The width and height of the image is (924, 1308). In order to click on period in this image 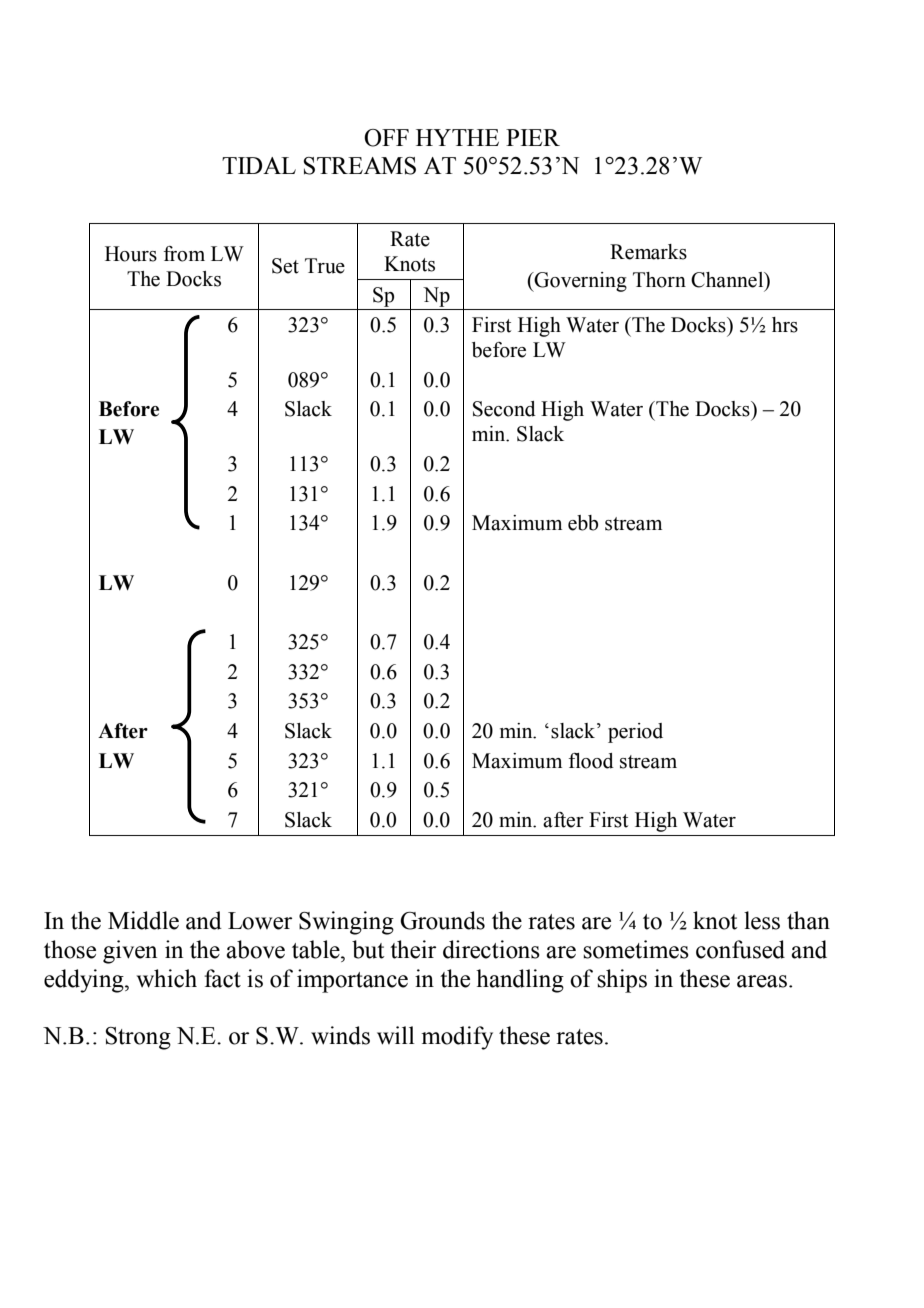, I will do `click(635, 733)`.
